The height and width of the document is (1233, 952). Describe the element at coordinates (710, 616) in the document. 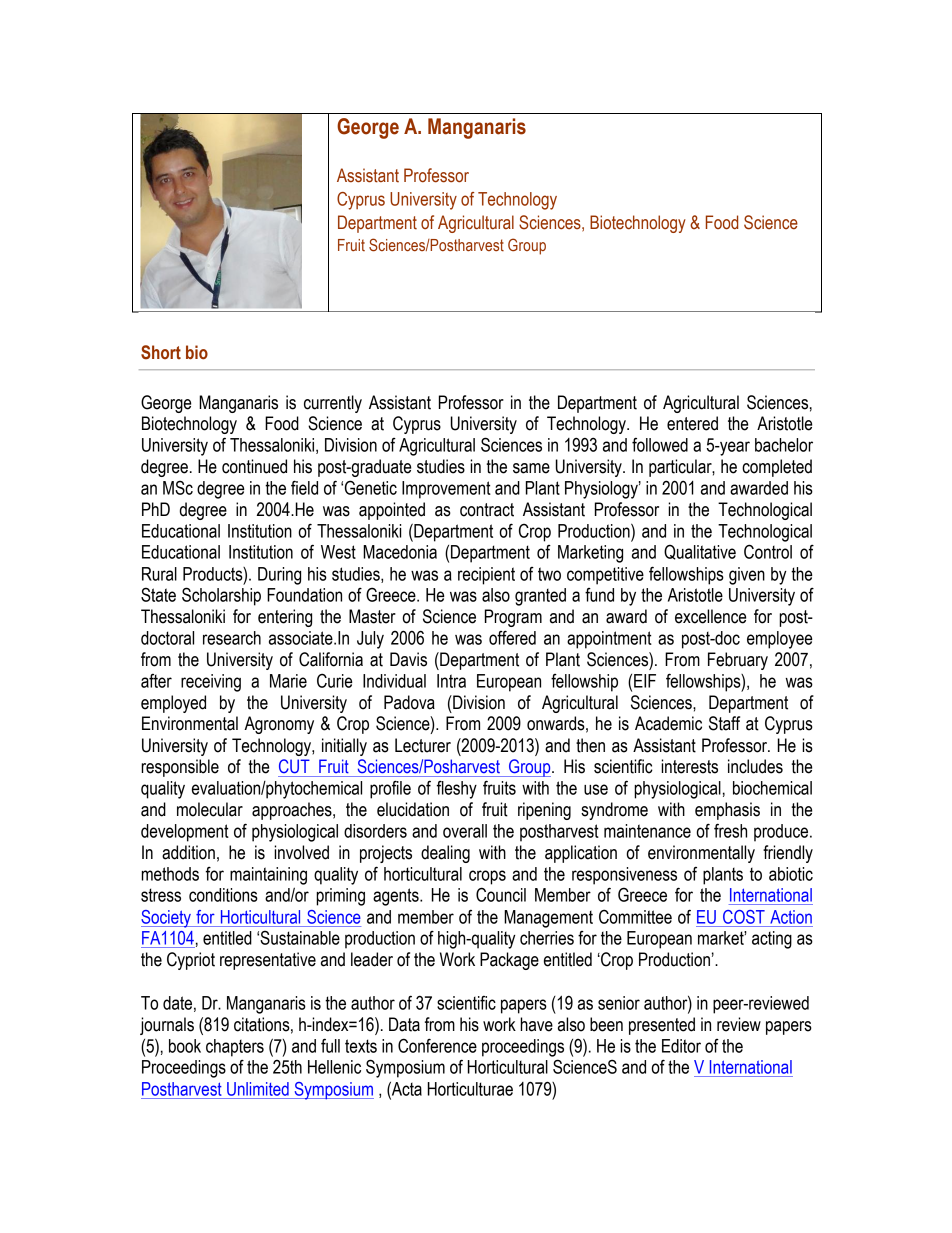

I see `excellence` at that location.
